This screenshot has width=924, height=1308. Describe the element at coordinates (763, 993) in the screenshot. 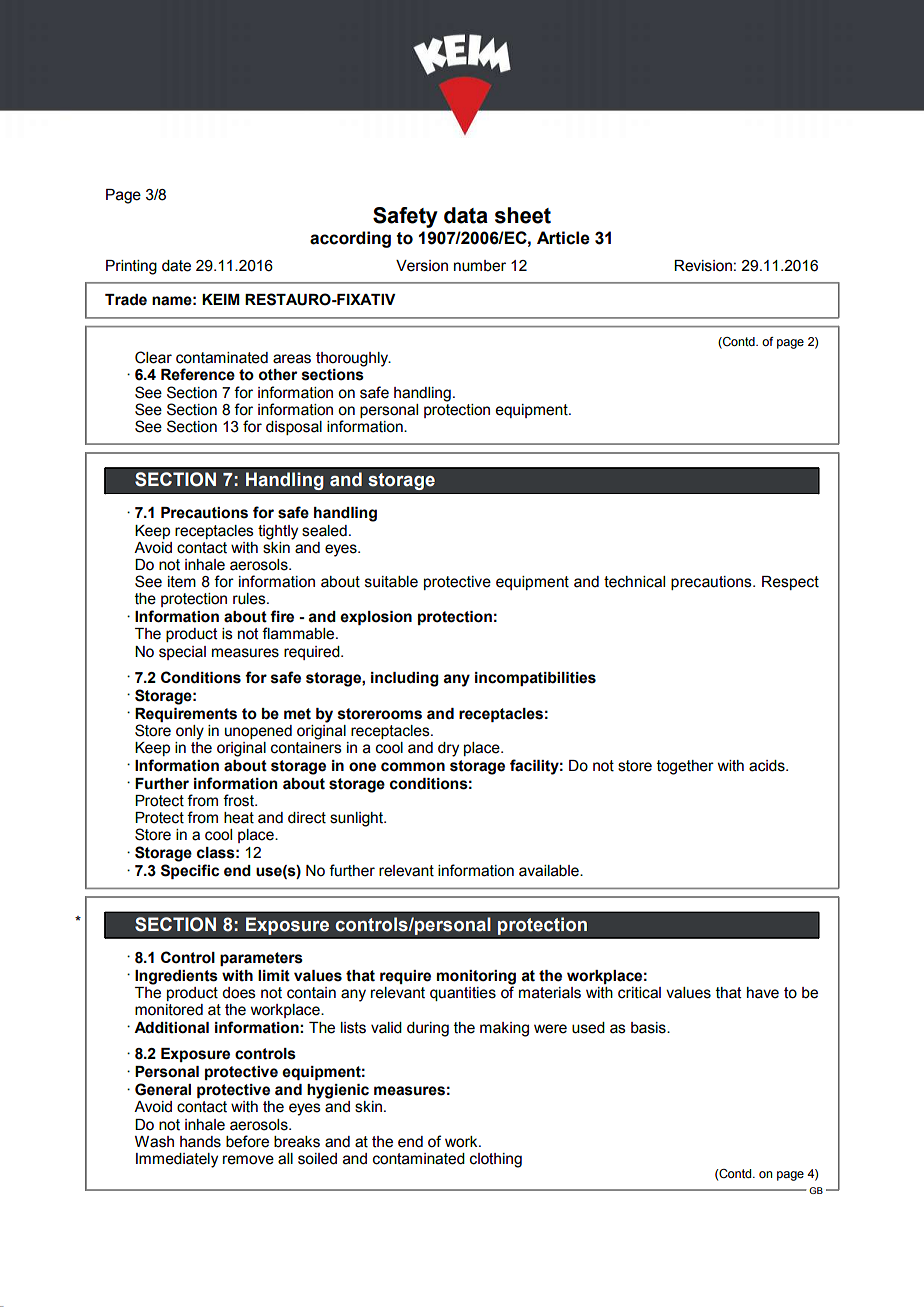

I see `have` at that location.
